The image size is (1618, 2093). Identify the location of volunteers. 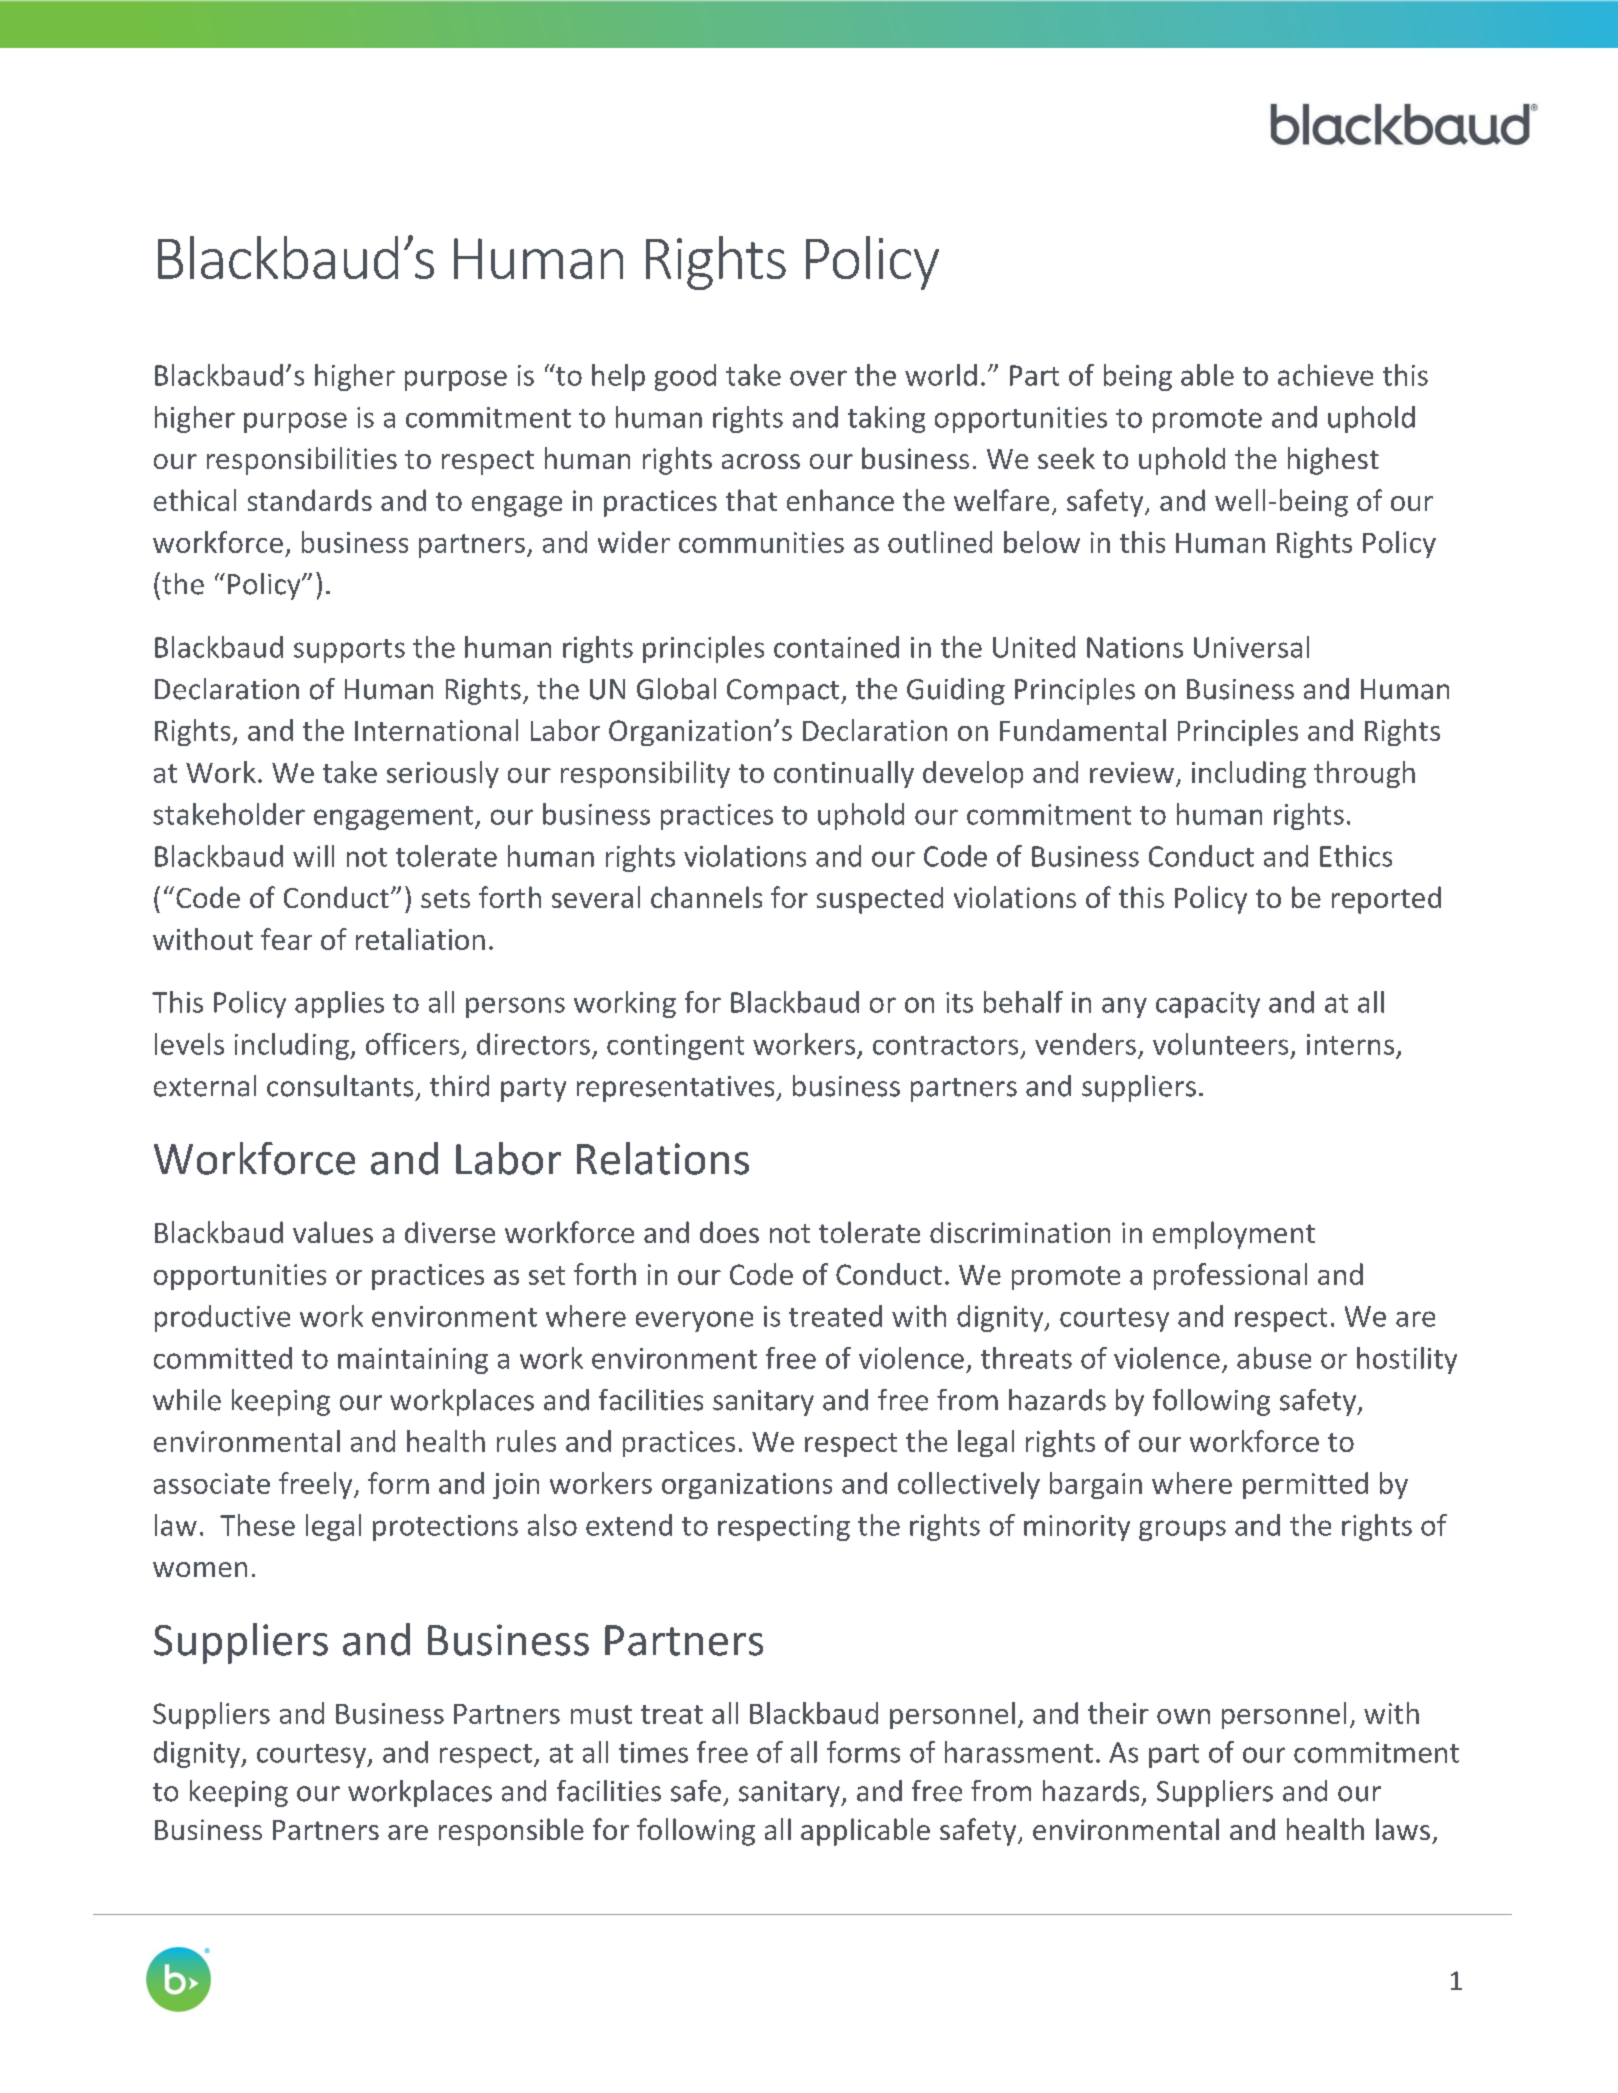
(1220, 1044).
